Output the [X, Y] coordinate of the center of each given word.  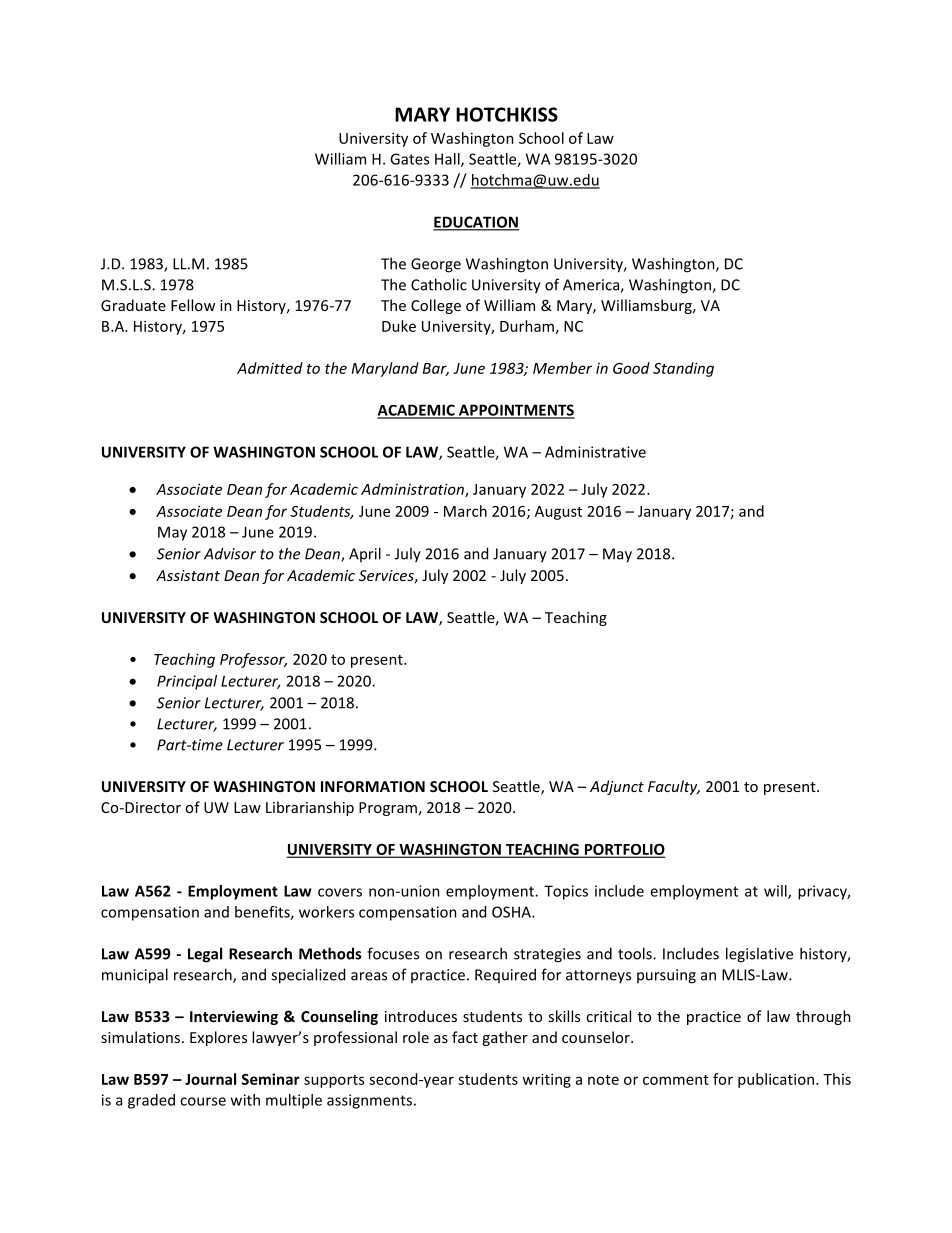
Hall [448, 160]
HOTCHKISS [507, 114]
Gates [409, 159]
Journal [210, 1079]
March [465, 511]
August [558, 513]
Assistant [188, 575]
